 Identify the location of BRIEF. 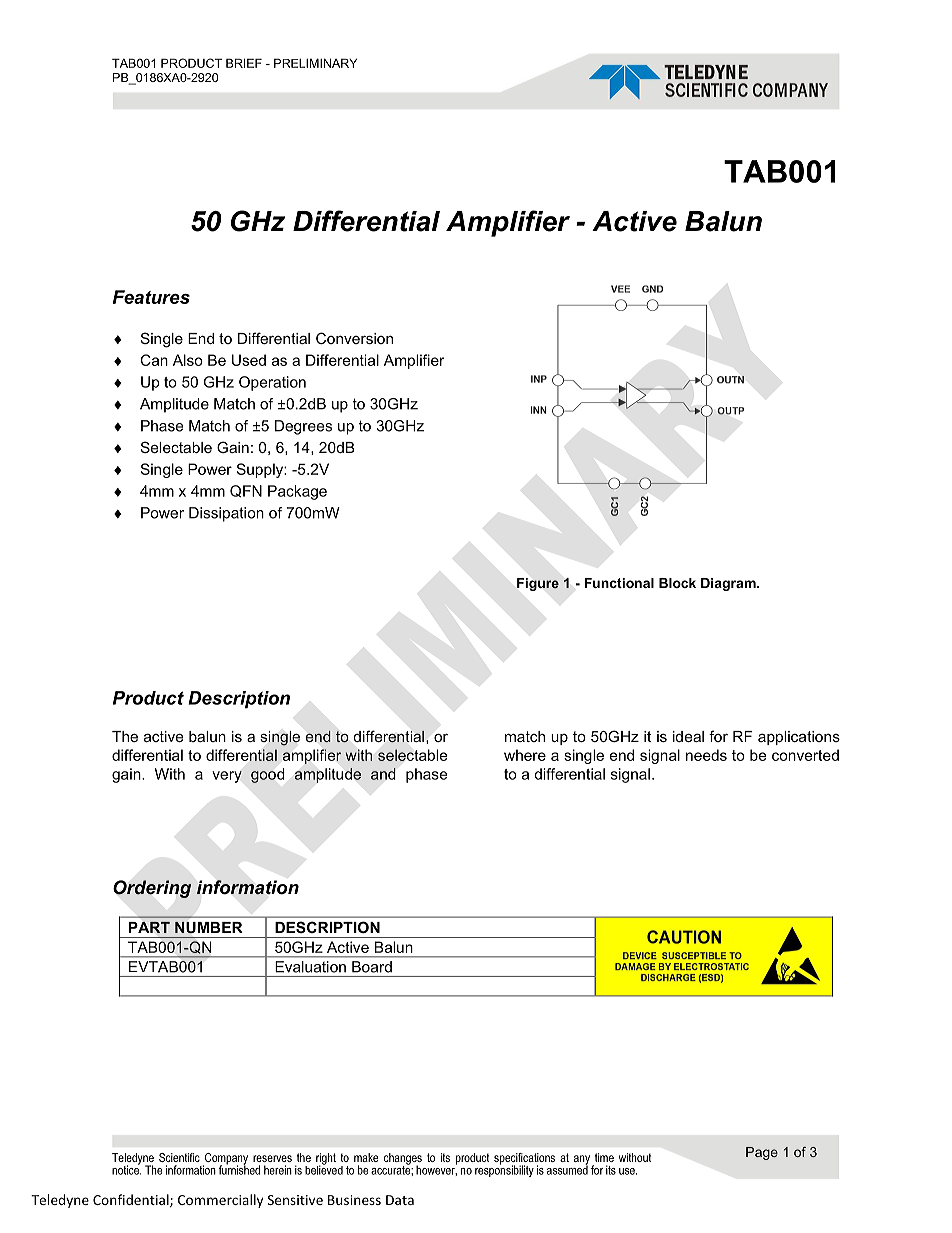
(244, 63).
